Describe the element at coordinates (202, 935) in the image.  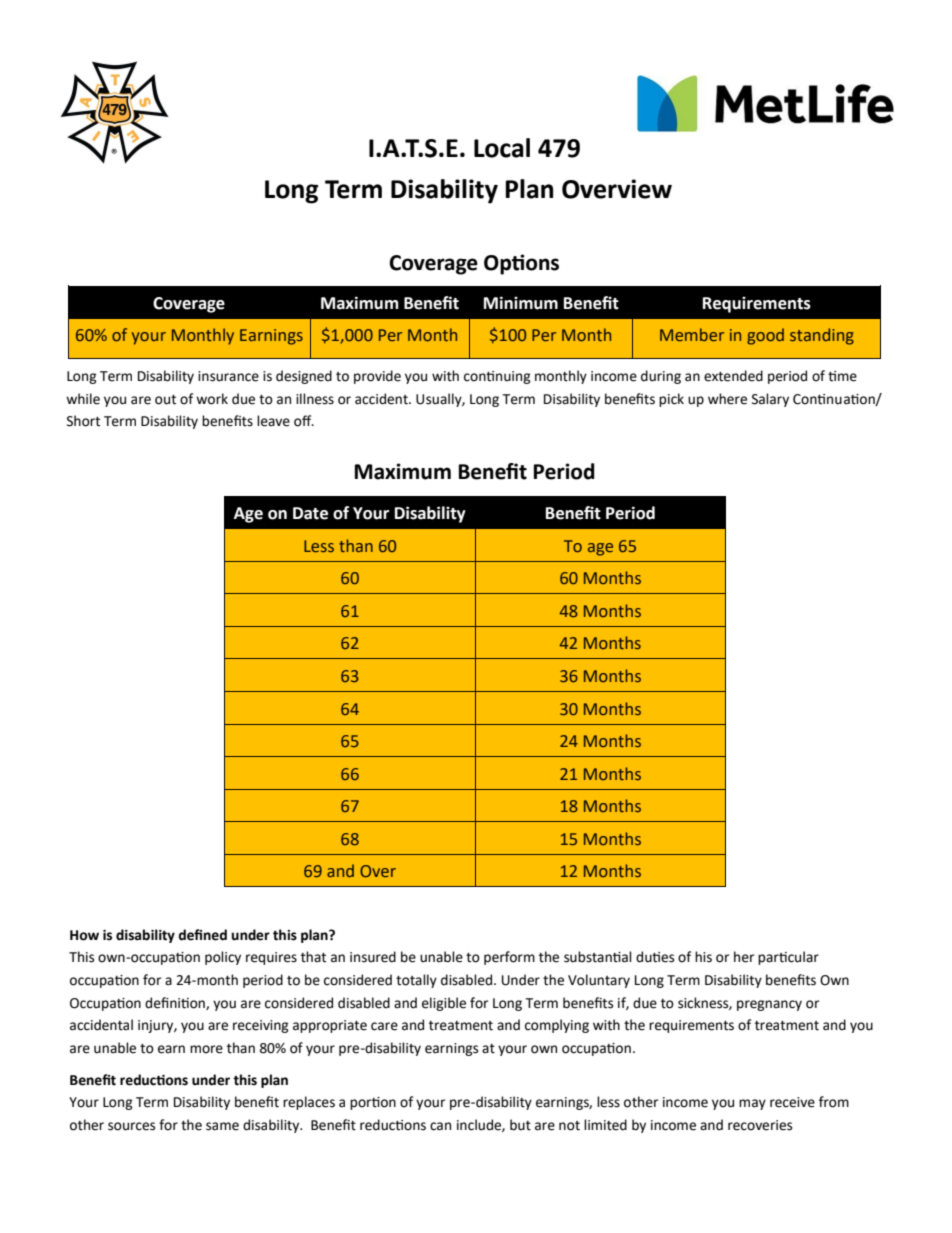
I see `defined` at that location.
